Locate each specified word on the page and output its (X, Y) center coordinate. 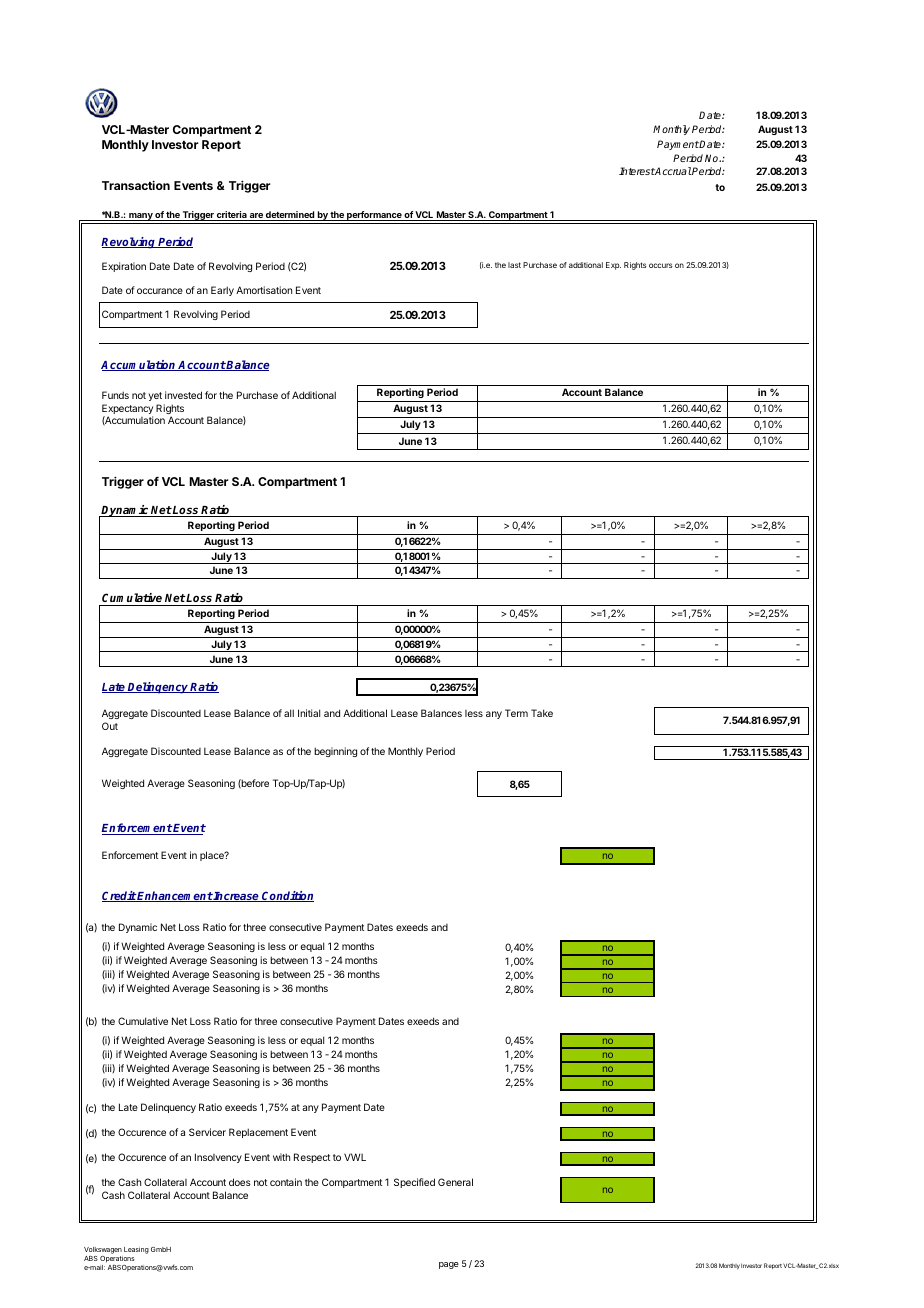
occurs (661, 265)
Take (542, 713)
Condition (287, 896)
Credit (119, 896)
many (140, 217)
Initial (309, 713)
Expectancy (127, 410)
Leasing (136, 1250)
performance (374, 216)
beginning (335, 752)
